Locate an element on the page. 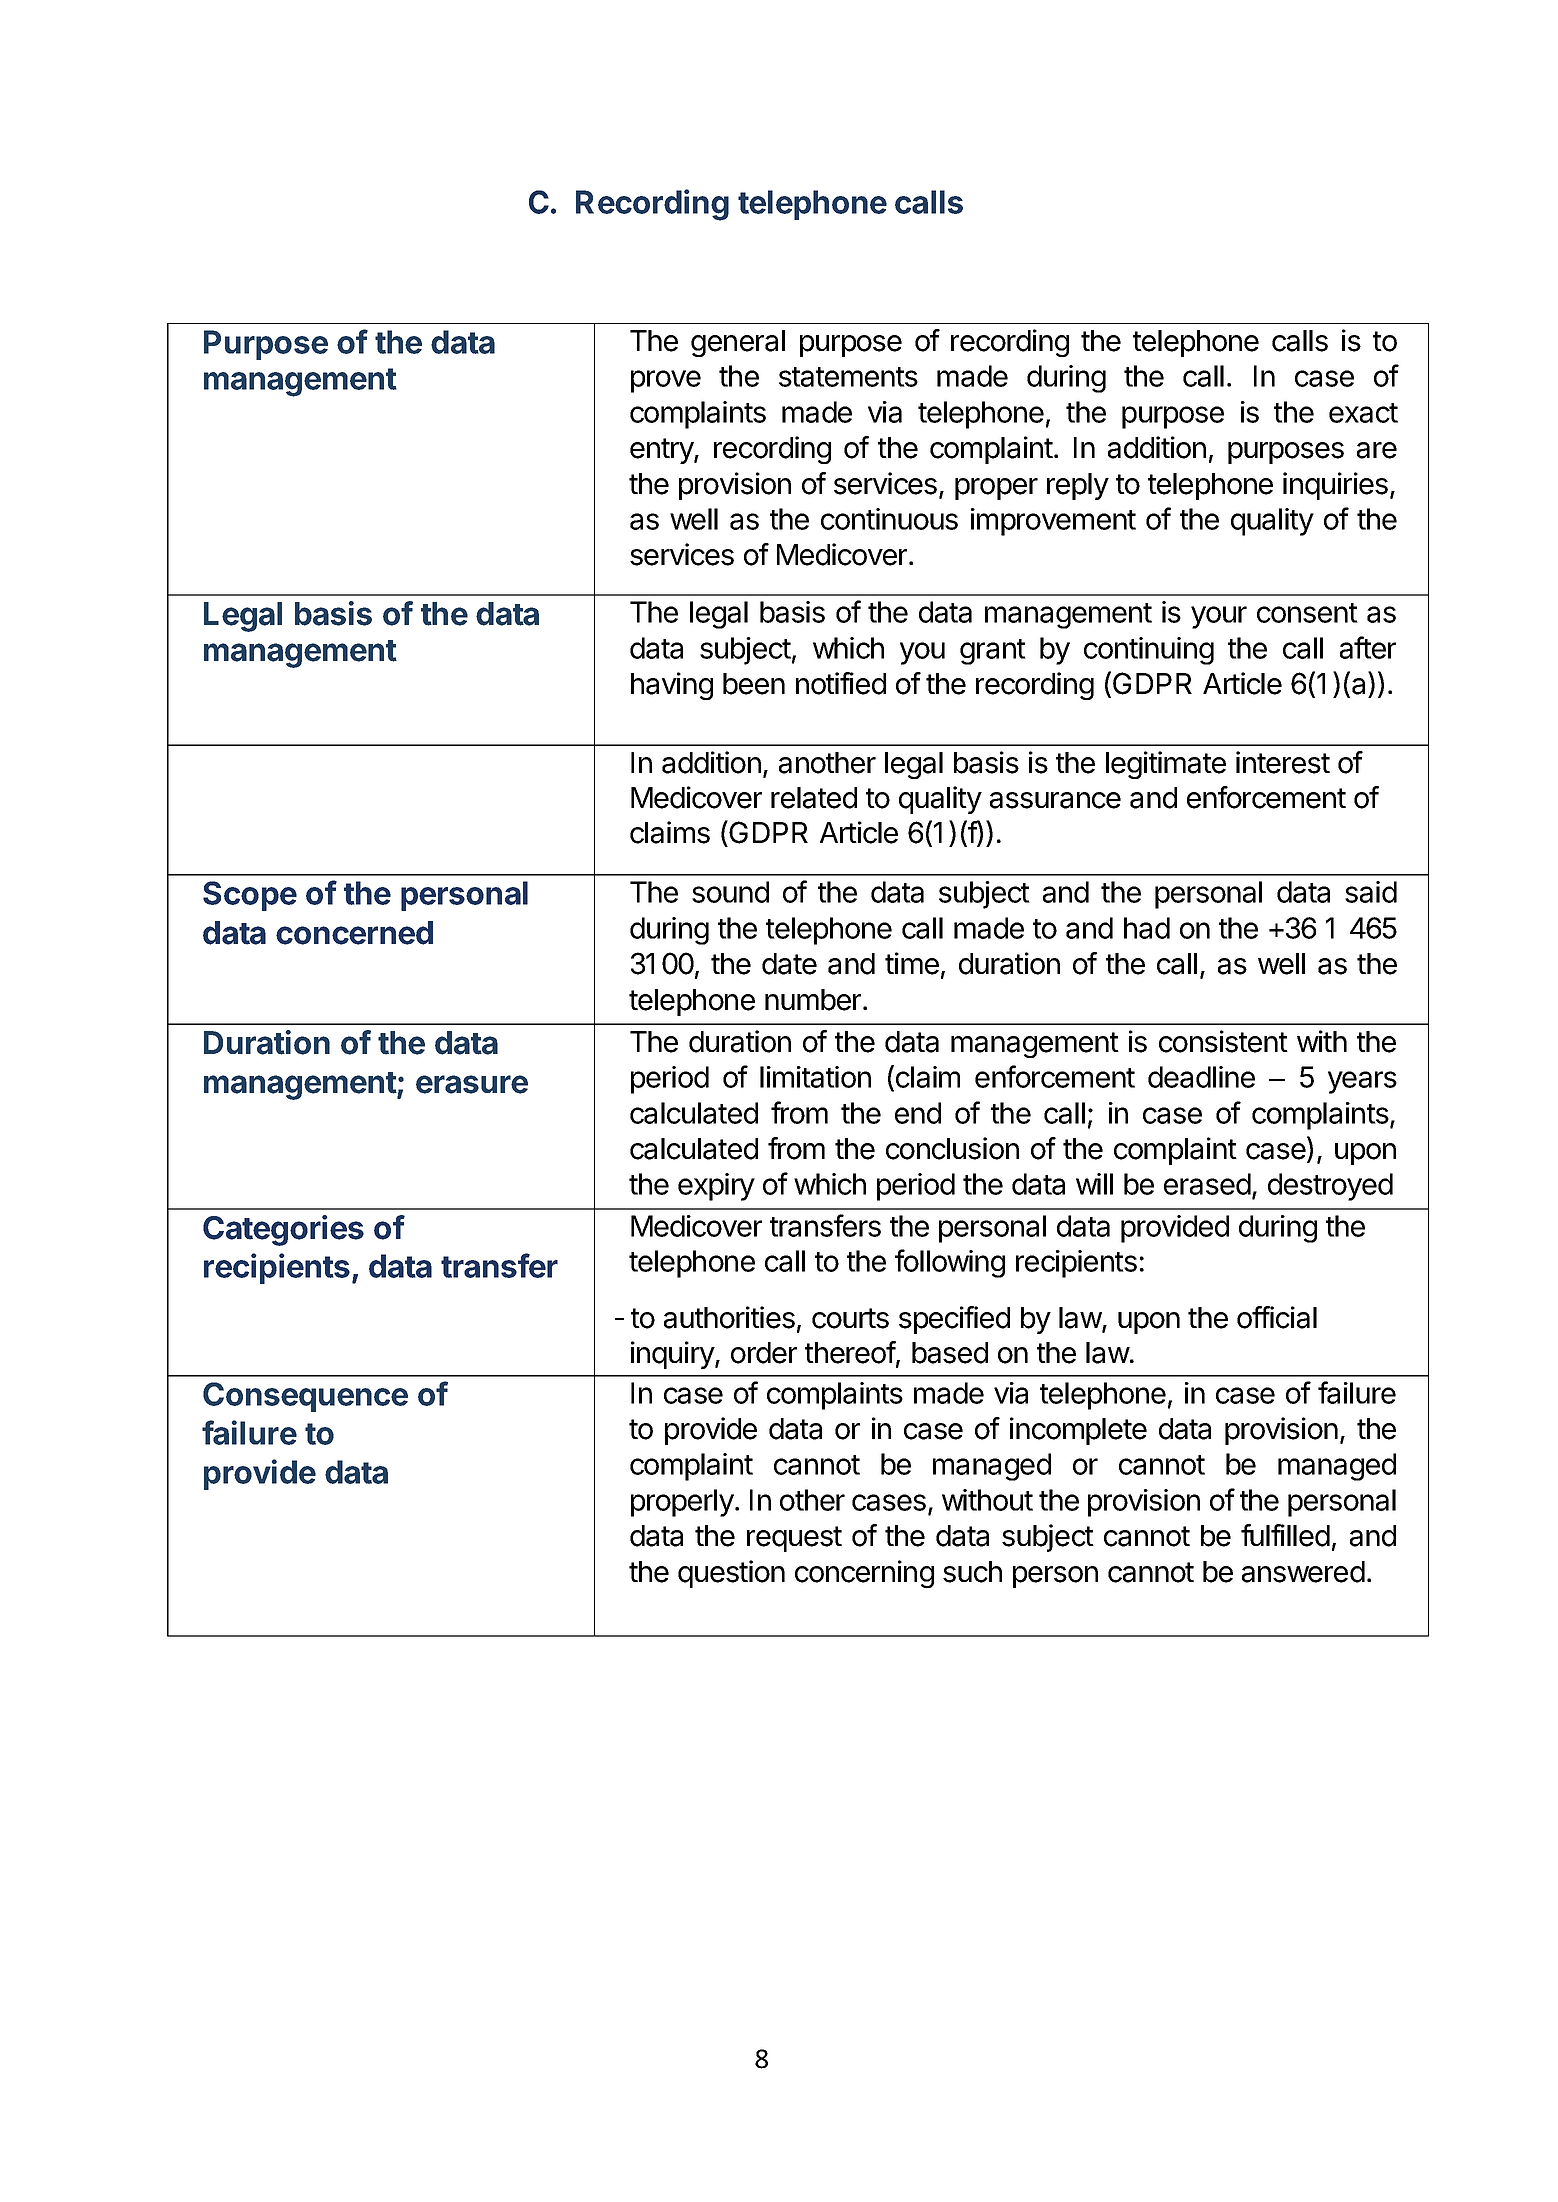  notified is located at coordinates (841, 683).
